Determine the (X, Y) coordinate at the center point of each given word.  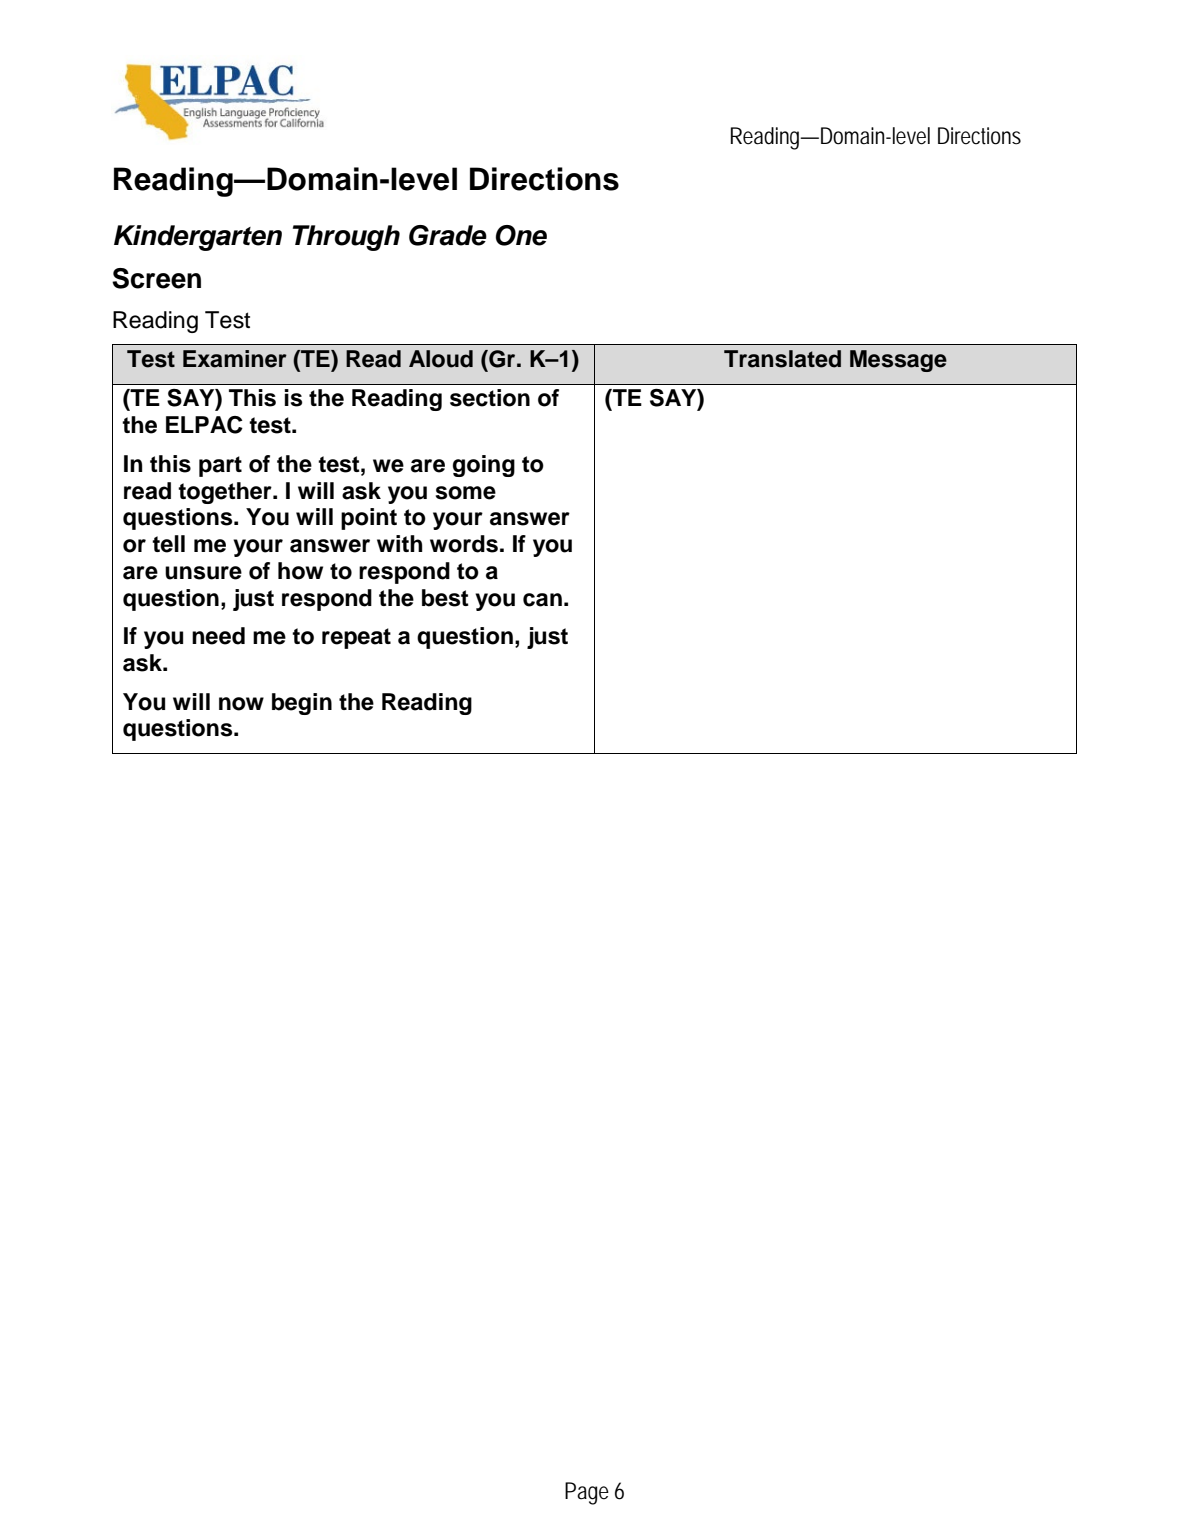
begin (302, 704)
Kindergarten (198, 238)
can (542, 600)
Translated (782, 359)
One (521, 235)
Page (587, 1493)
